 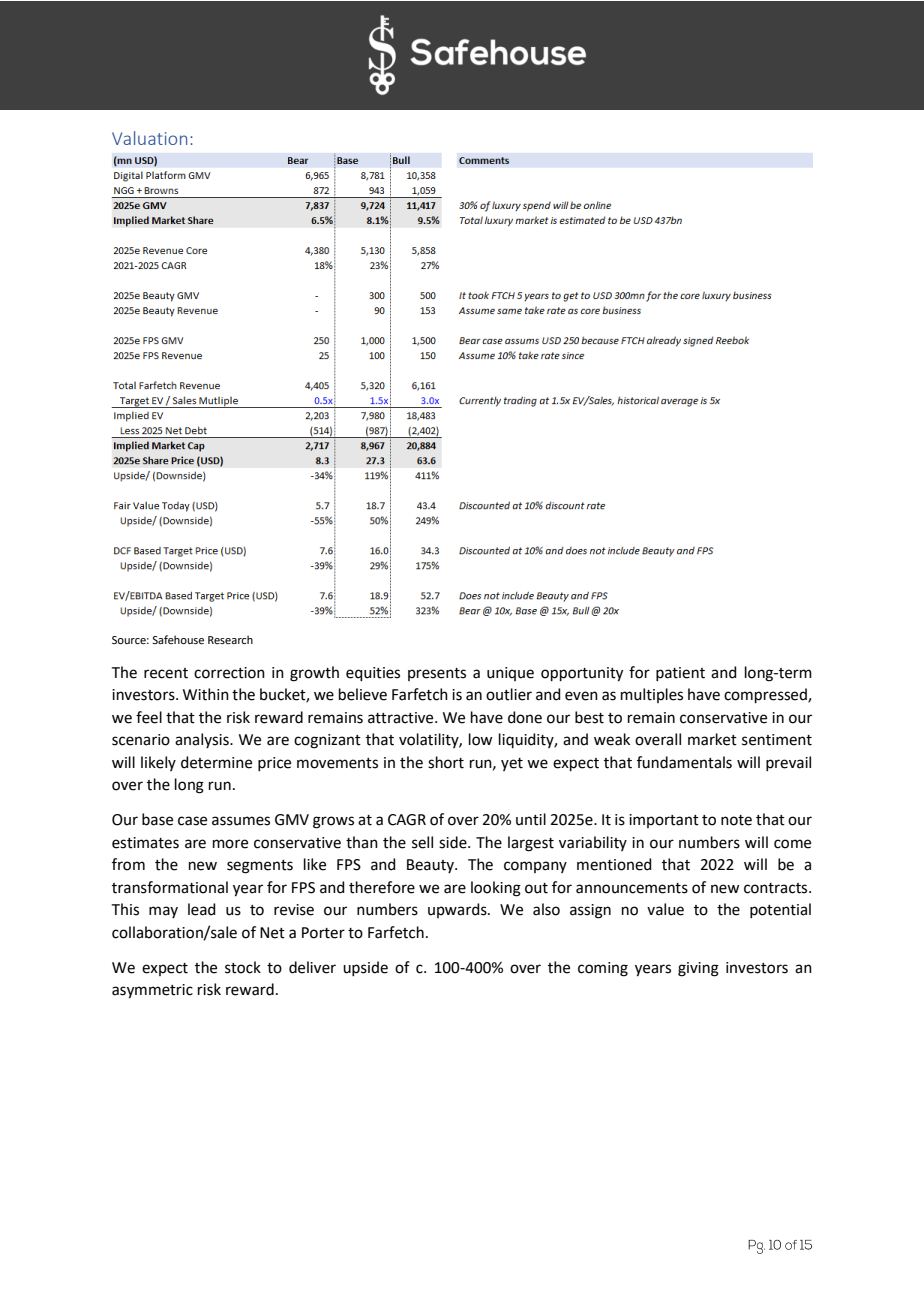 What do you see at coordinates (243, 967) in the page?
I see `stock` at bounding box center [243, 967].
